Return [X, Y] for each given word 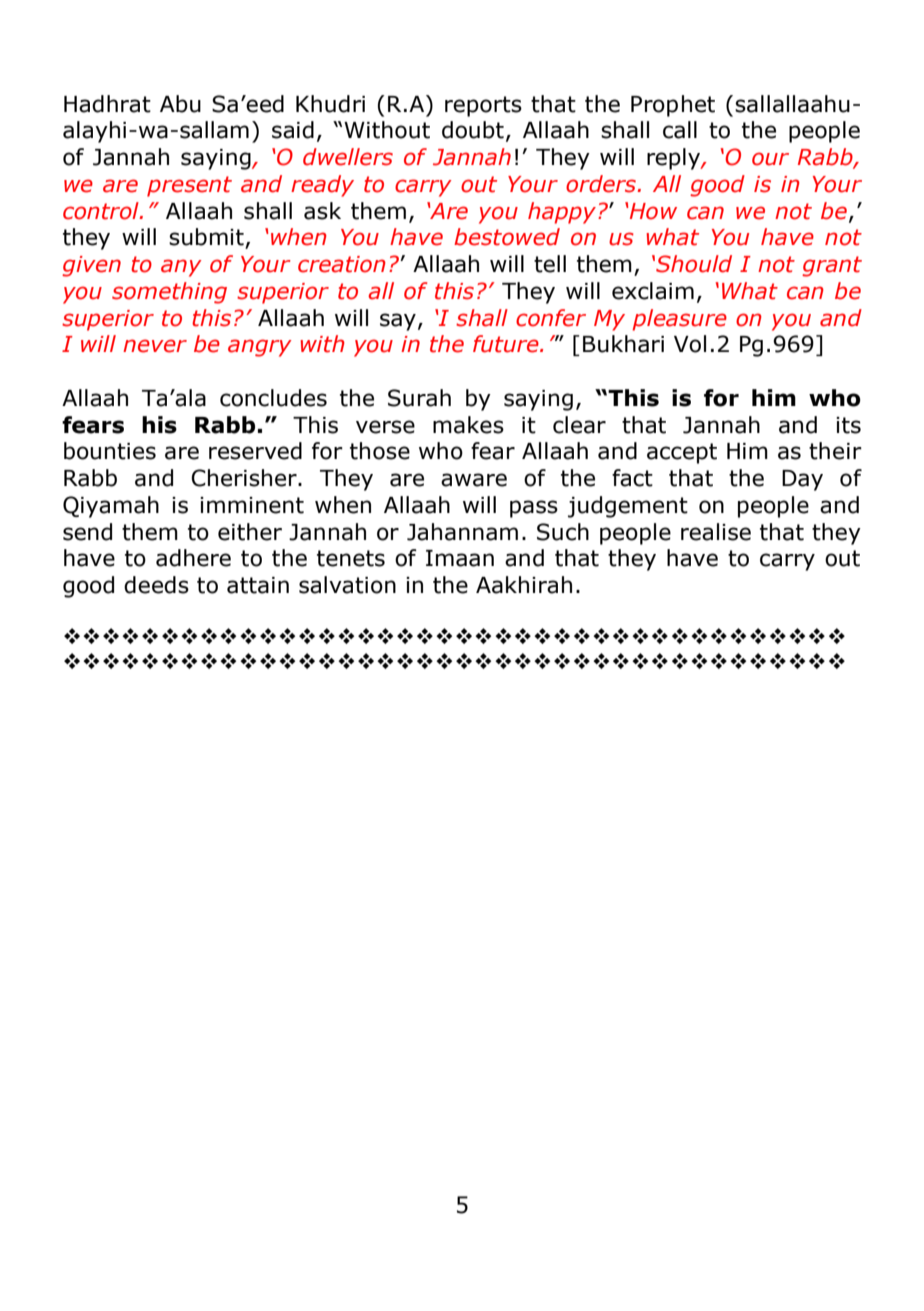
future [507, 344]
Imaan [460, 558]
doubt [473, 130]
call [680, 130]
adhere [193, 558]
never [155, 346]
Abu [180, 104]
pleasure [679, 320]
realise [716, 532]
